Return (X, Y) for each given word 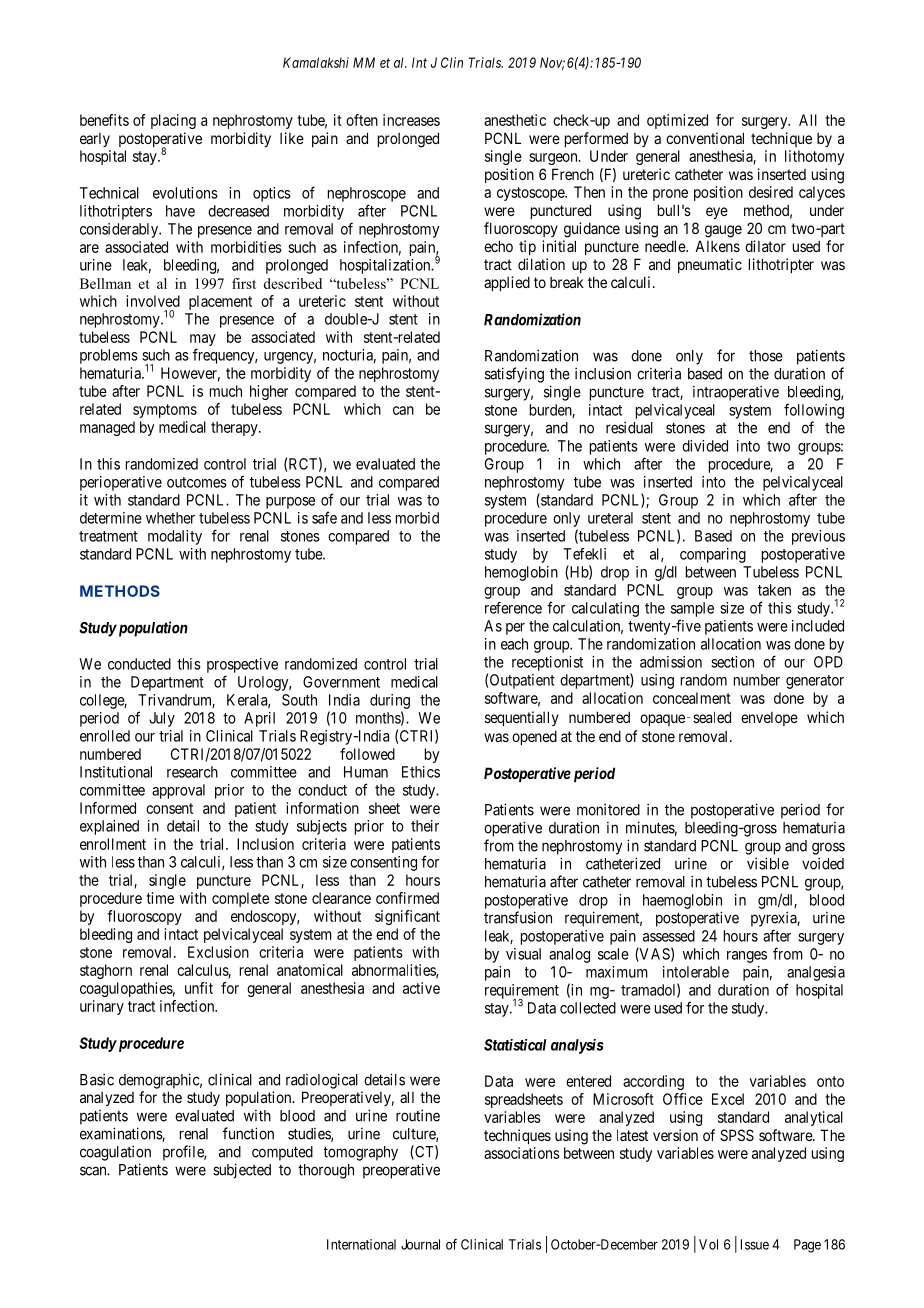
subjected (242, 1171)
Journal (420, 1244)
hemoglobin (521, 573)
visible (768, 863)
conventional (705, 138)
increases (411, 120)
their (425, 826)
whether (170, 518)
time (160, 898)
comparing (713, 555)
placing (173, 121)
